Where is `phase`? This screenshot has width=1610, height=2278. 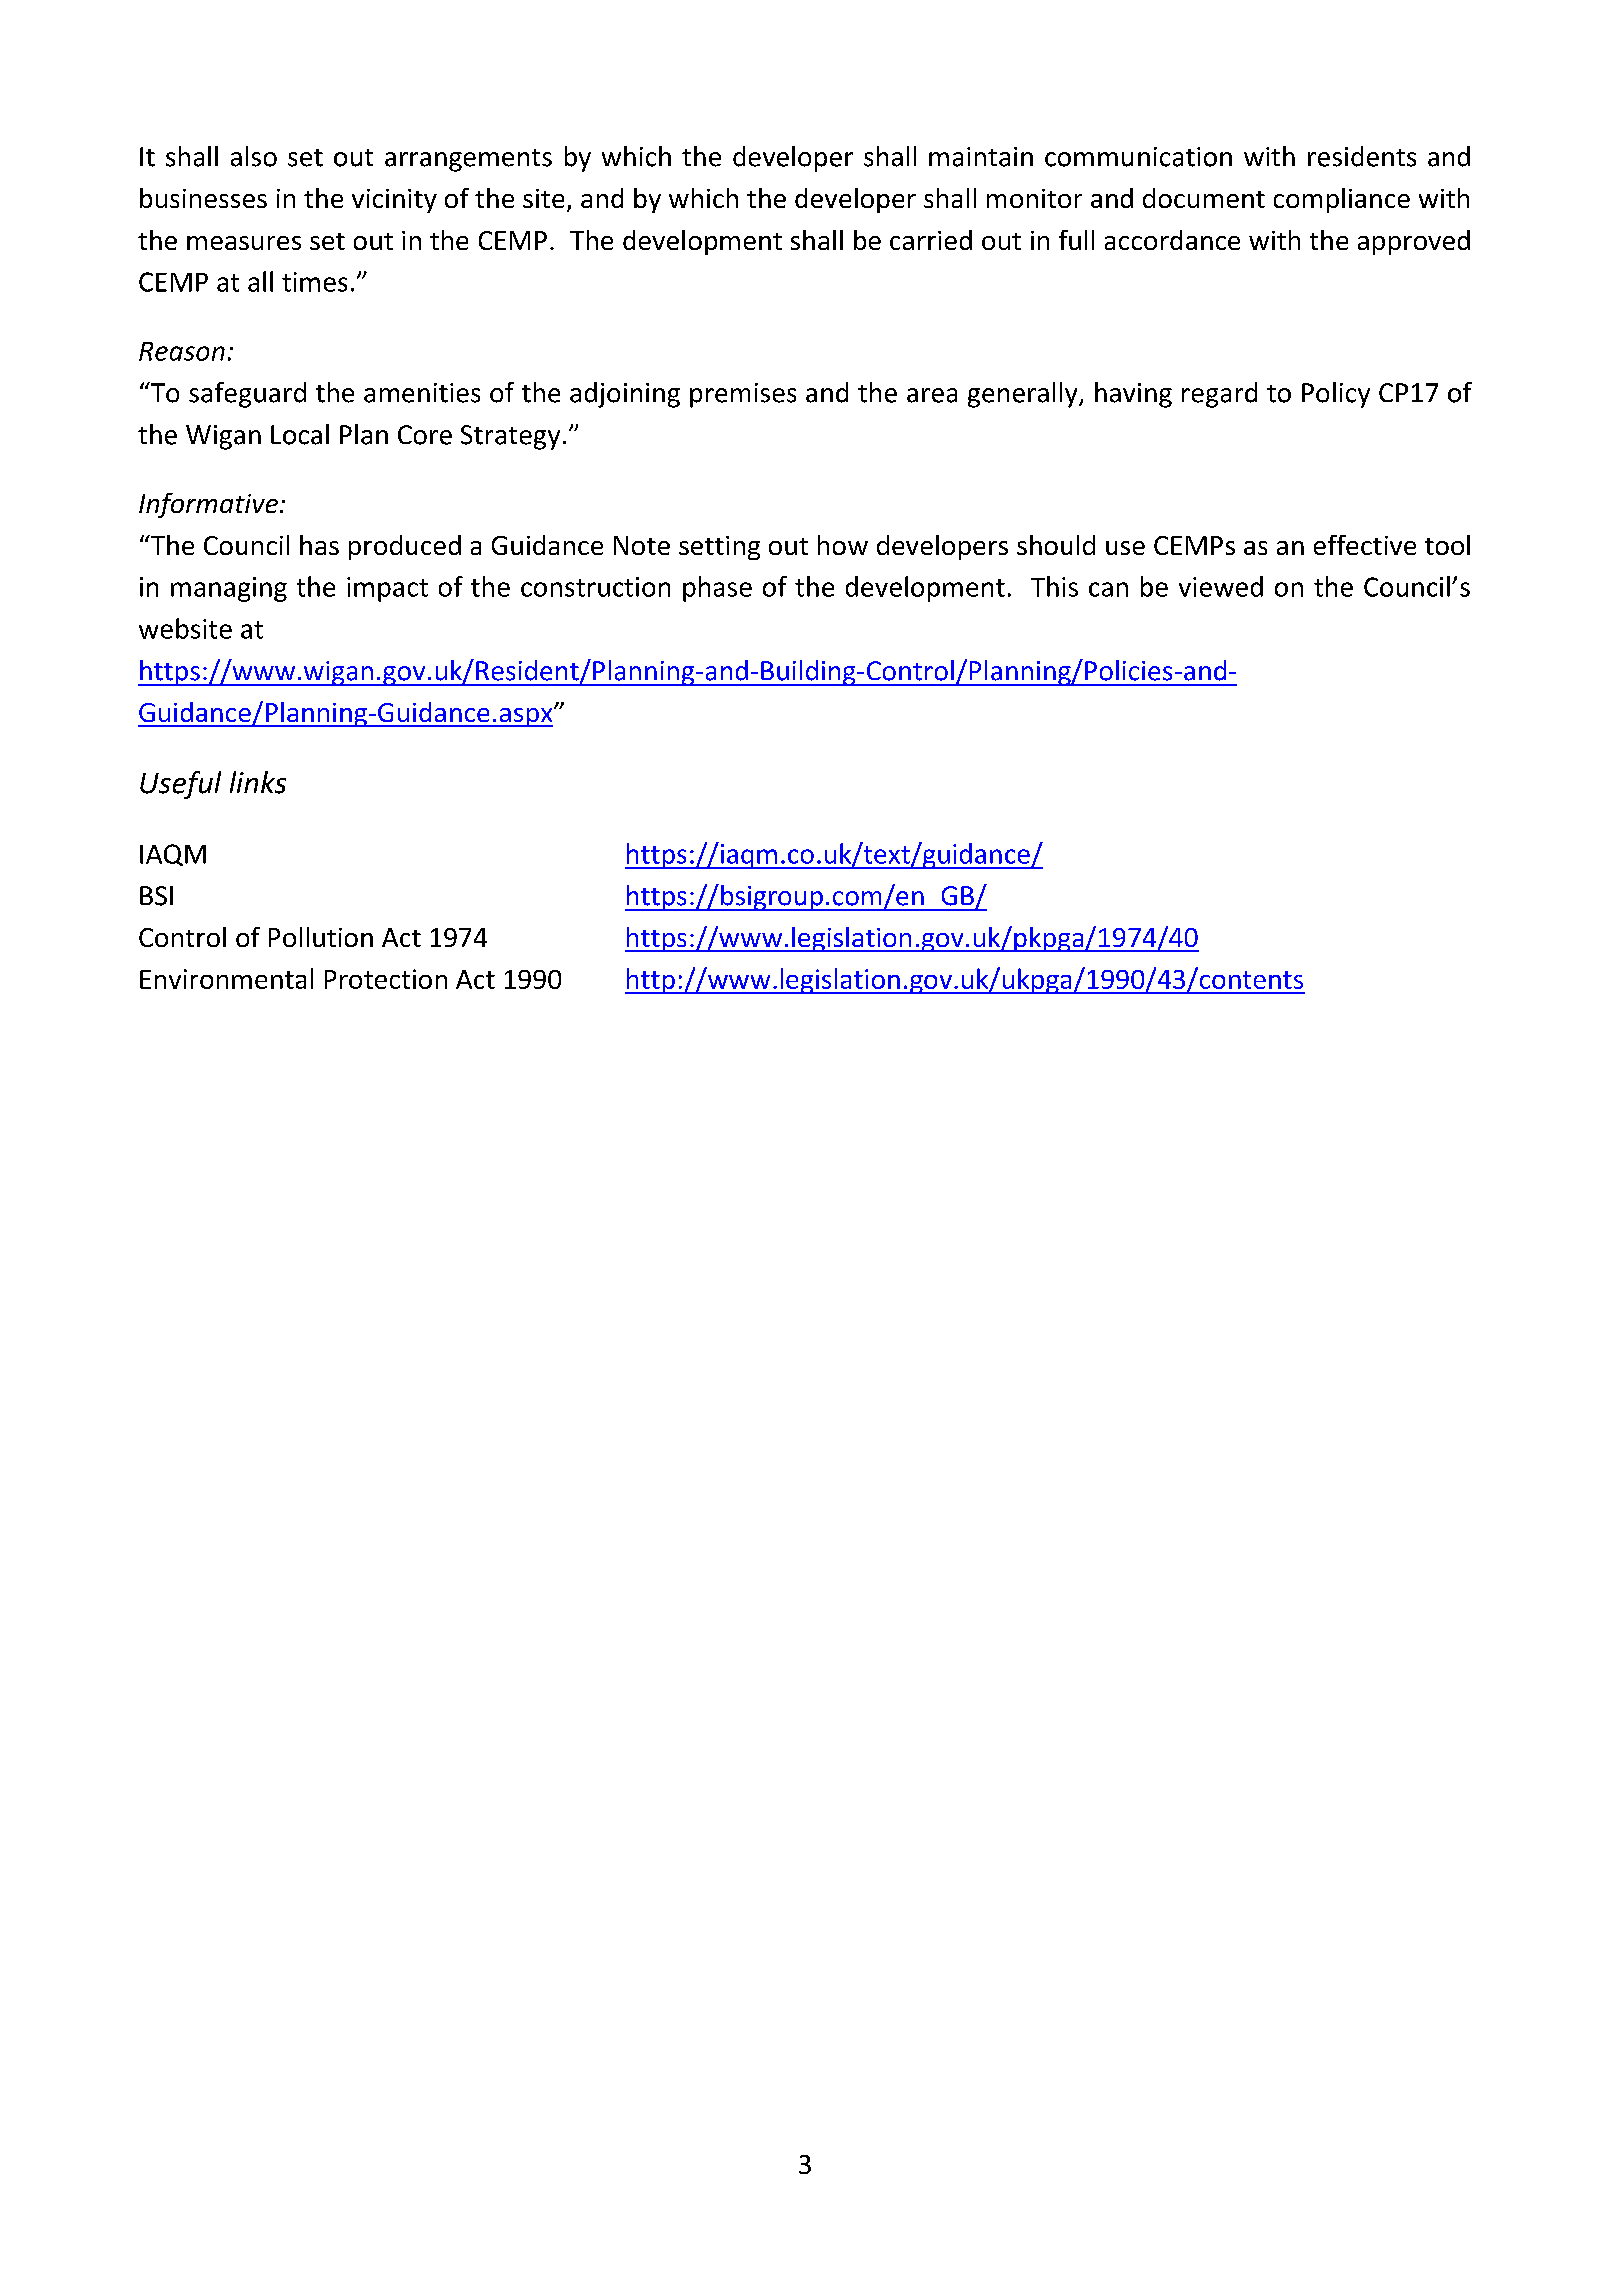 phase is located at coordinates (717, 589).
